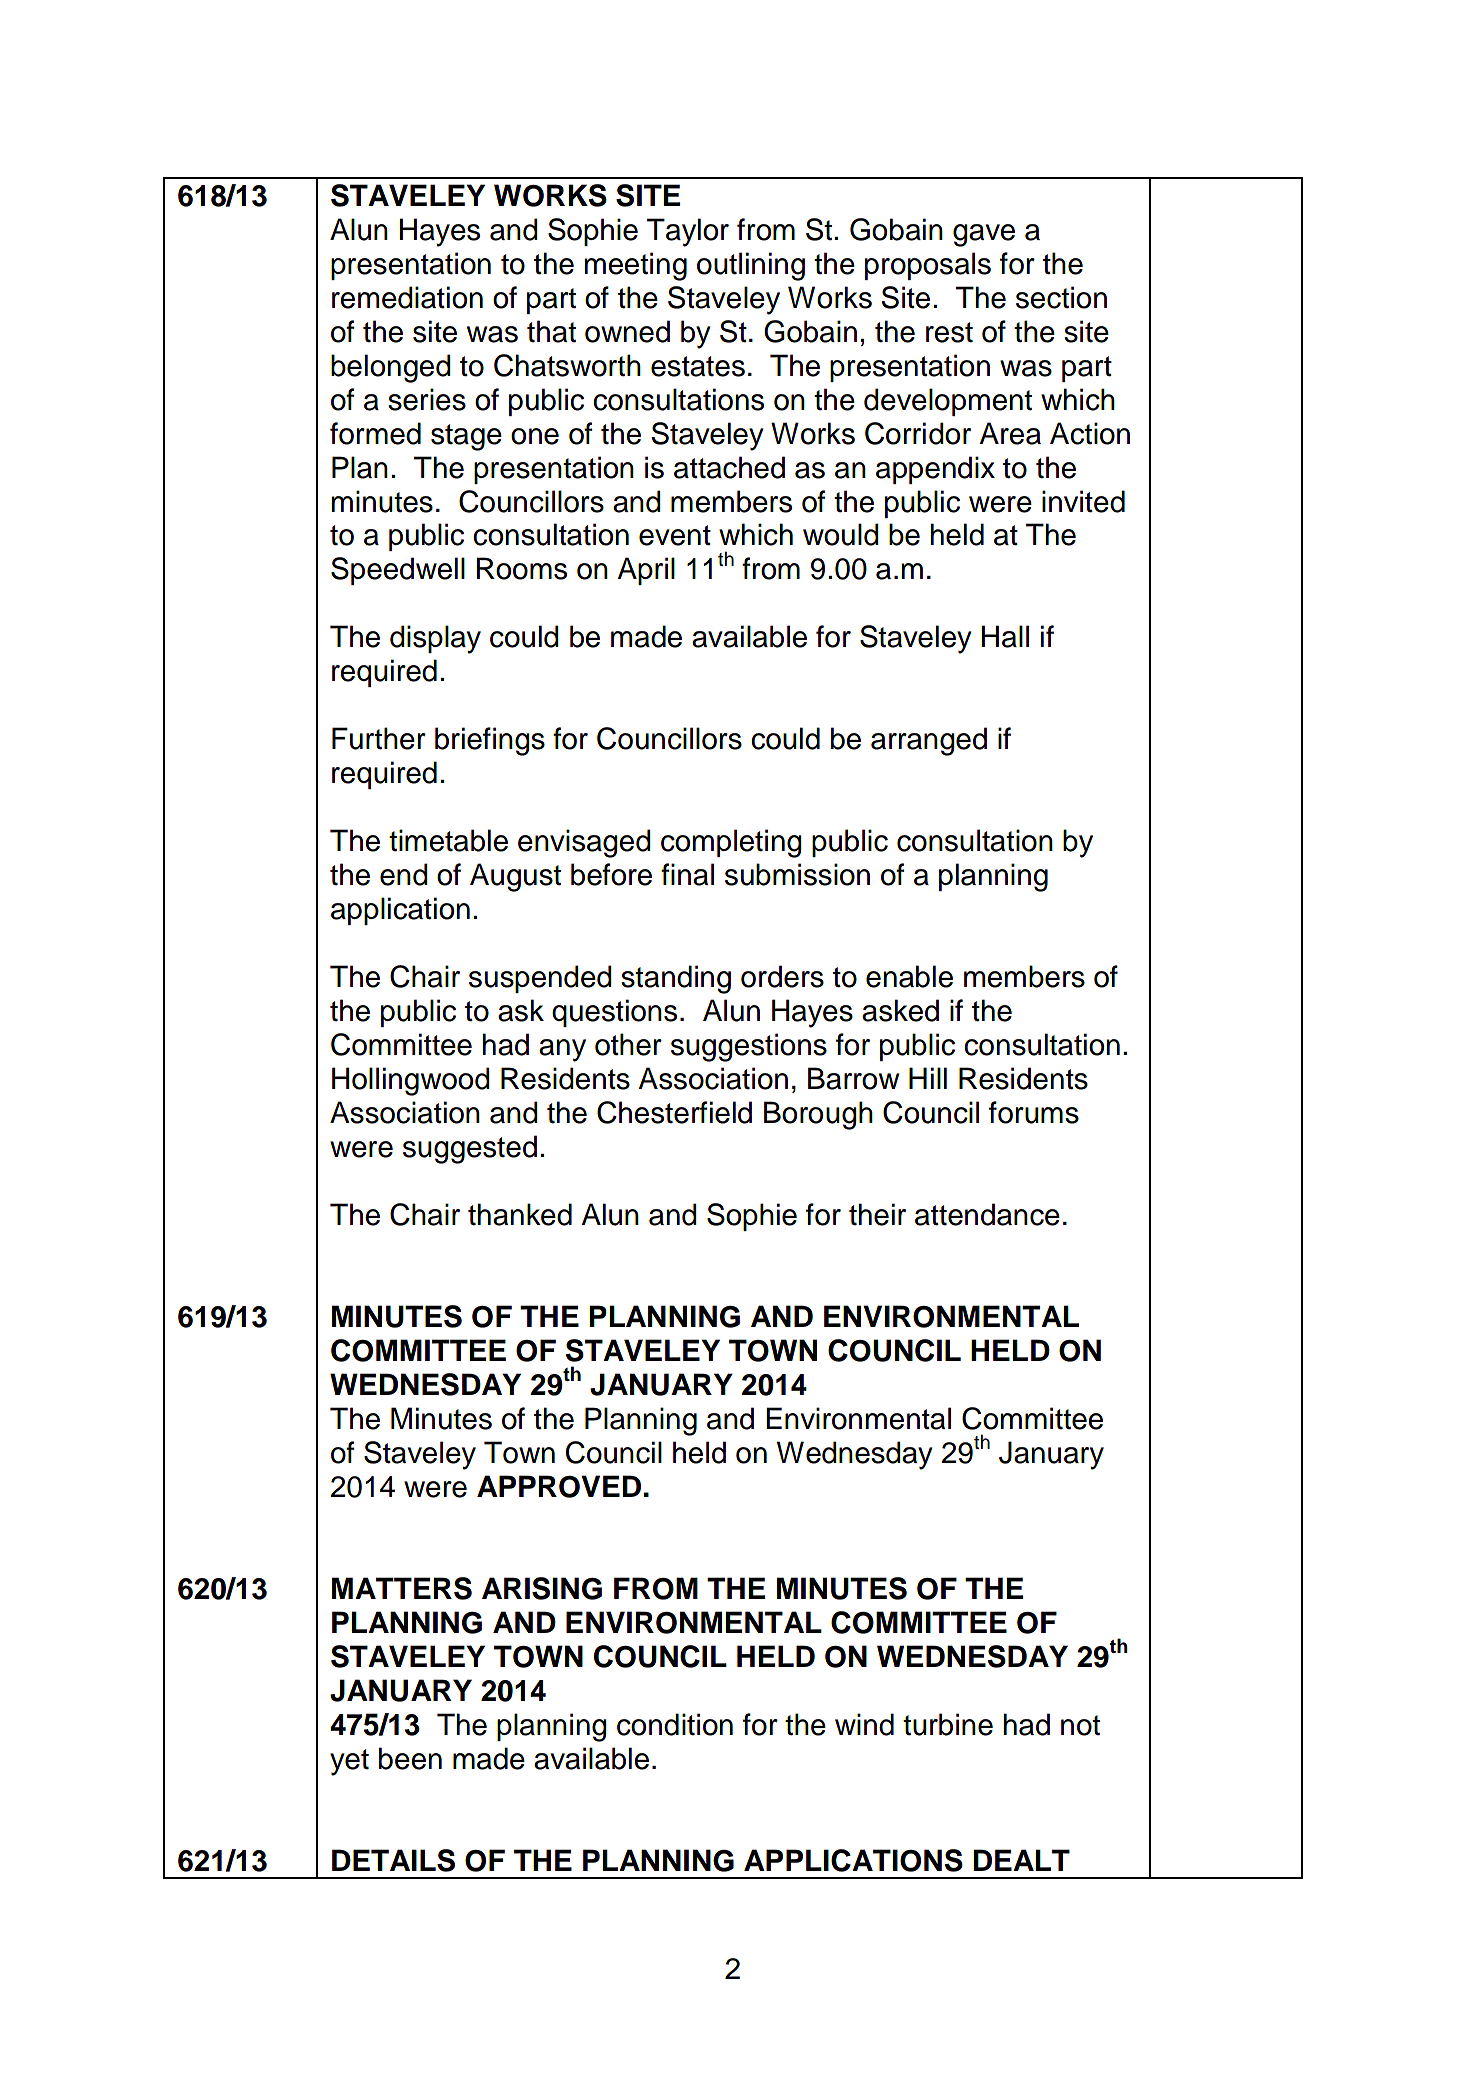 The width and height of the document is (1466, 2073). Describe the element at coordinates (749, 1047) in the document. I see `suggestions` at that location.
